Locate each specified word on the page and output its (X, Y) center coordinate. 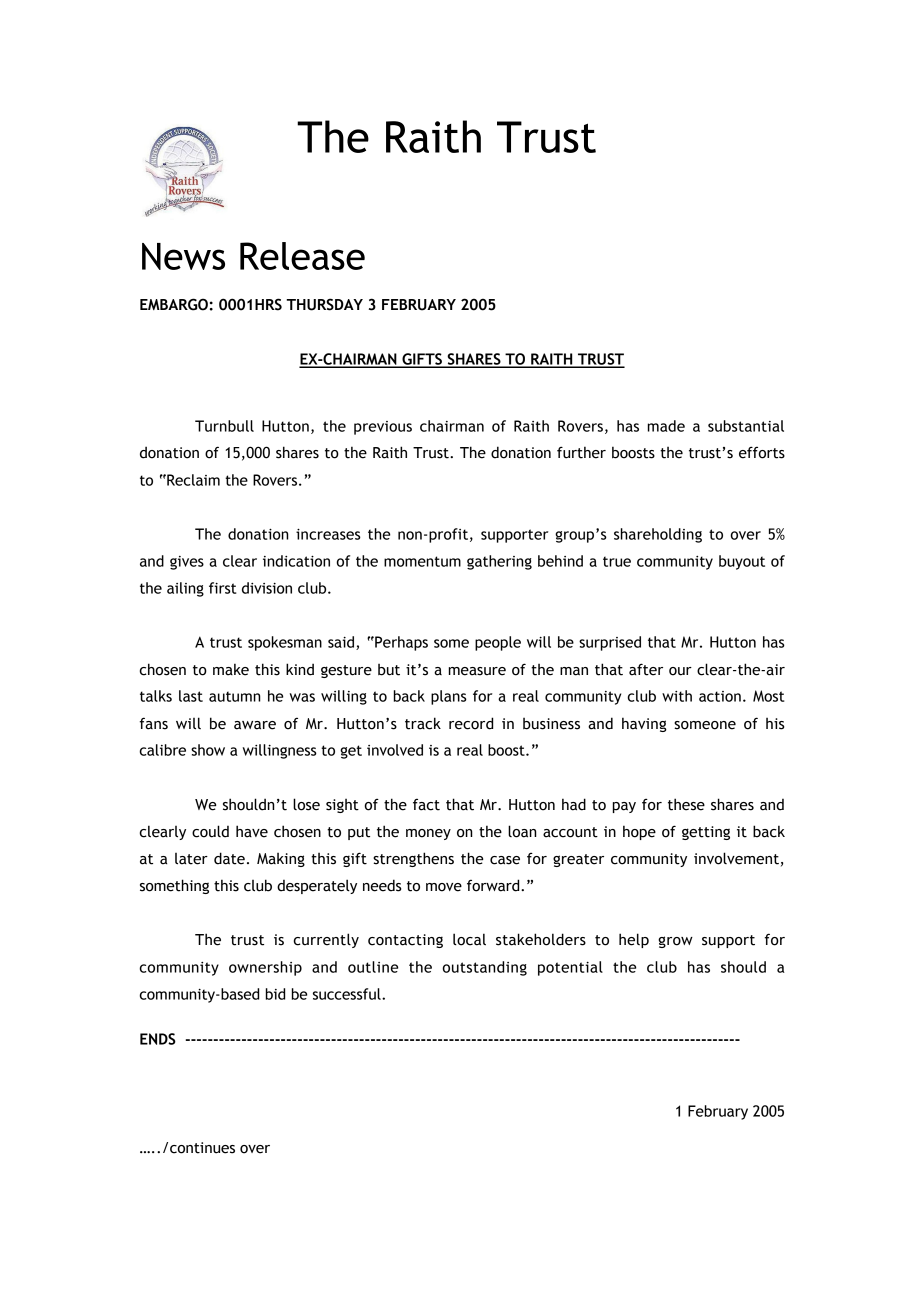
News (183, 256)
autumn (235, 696)
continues (202, 1148)
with (677, 696)
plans (449, 697)
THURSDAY (324, 304)
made (666, 426)
